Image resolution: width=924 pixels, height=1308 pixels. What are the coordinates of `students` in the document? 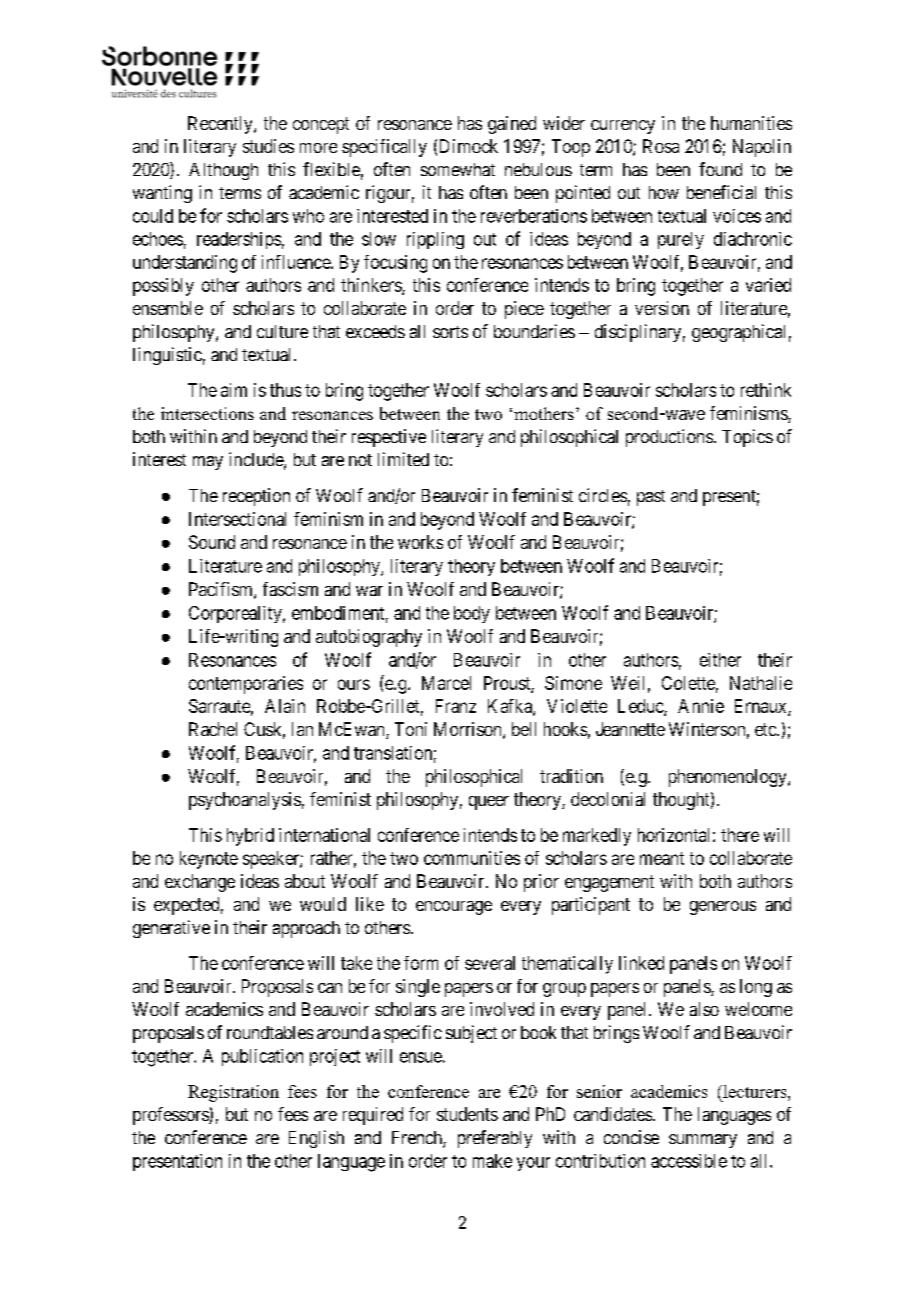 It's located at (467, 1114).
